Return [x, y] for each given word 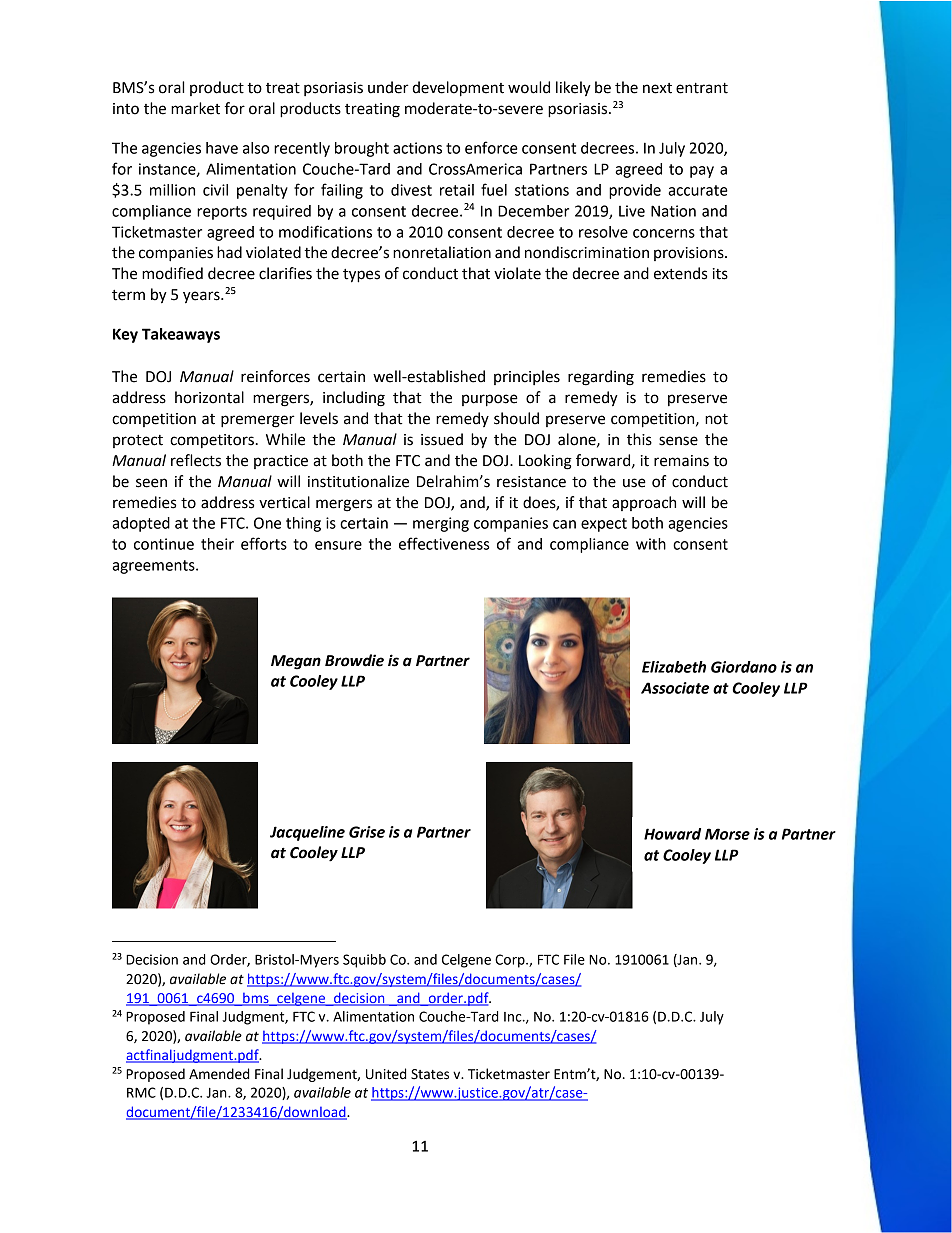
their [217, 544]
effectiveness [444, 543]
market [195, 108]
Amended [219, 1074]
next [657, 88]
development [458, 89]
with [651, 544]
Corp [511, 961]
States [430, 1074]
